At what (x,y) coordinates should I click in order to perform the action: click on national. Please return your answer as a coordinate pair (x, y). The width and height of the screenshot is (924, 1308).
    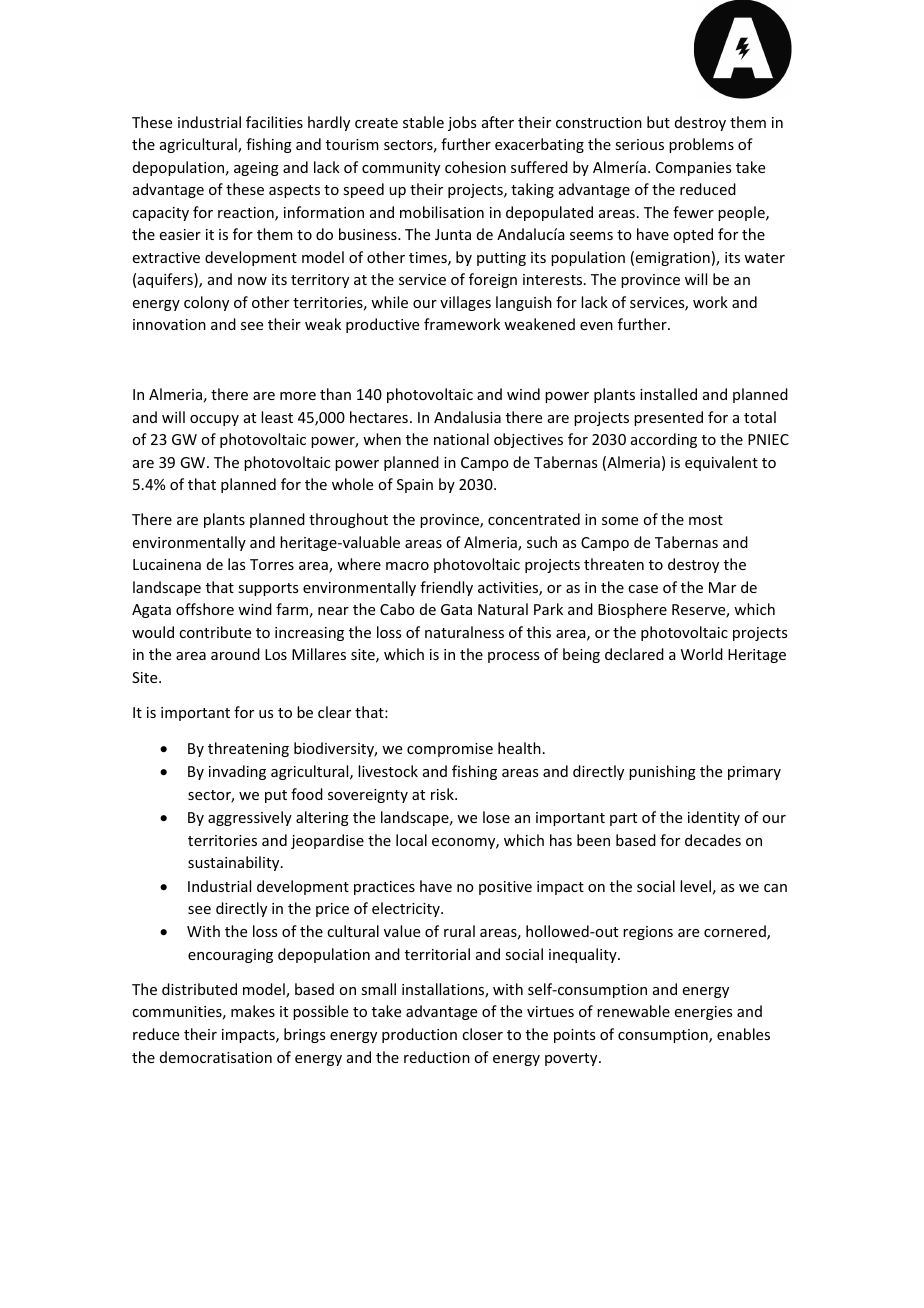
    Looking at the image, I should click on (461, 439).
